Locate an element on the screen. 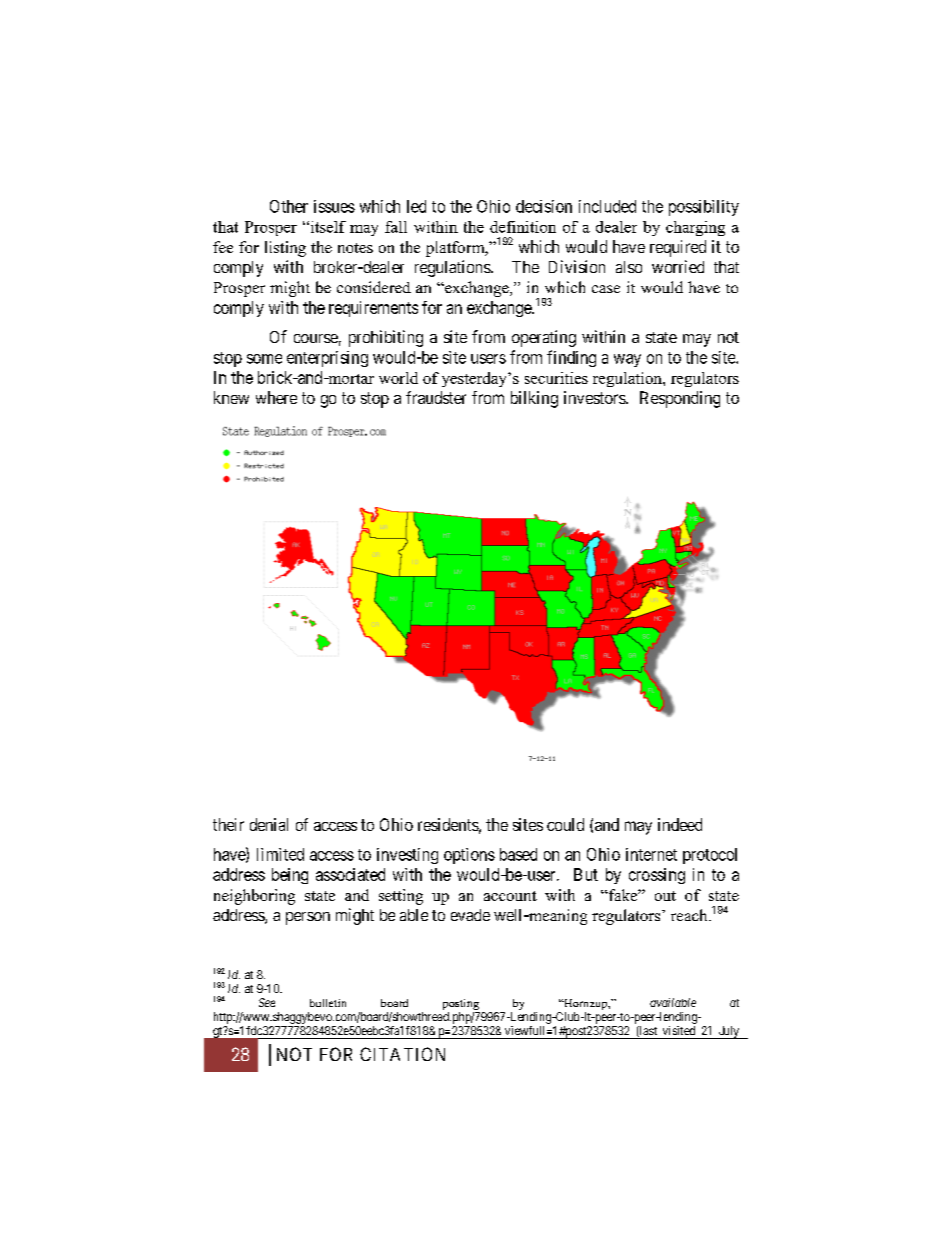  required is located at coordinates (678, 248).
